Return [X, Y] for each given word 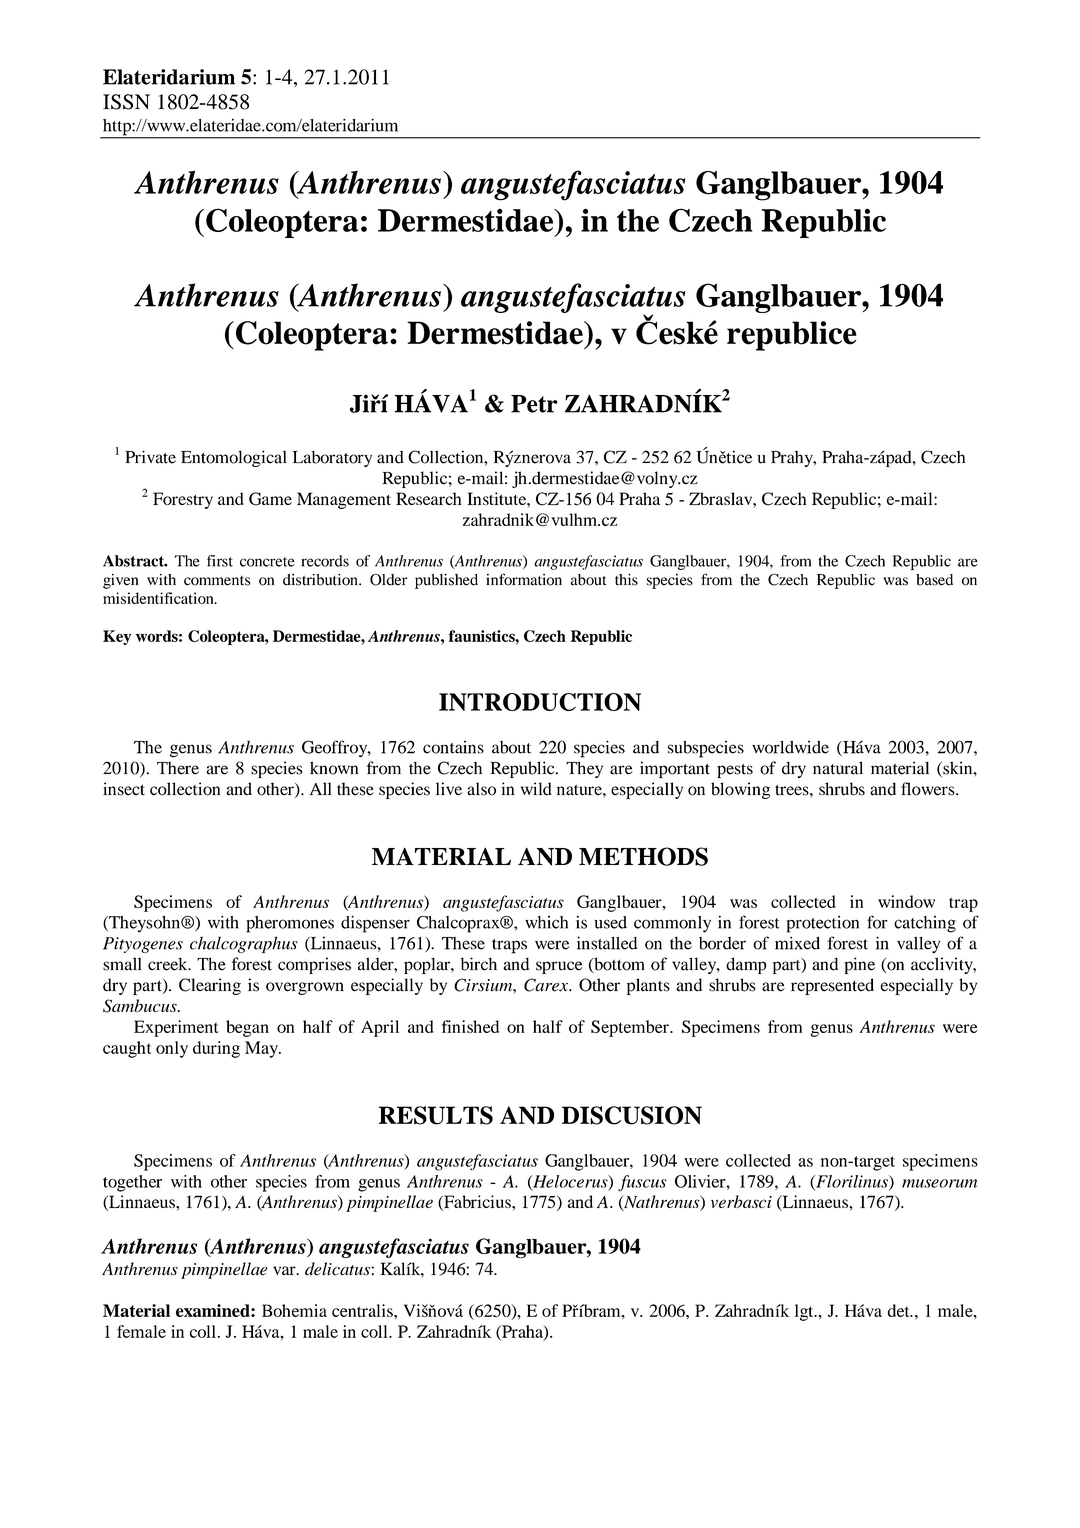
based [934, 580]
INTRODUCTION [540, 702]
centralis [363, 1310]
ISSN [126, 102]
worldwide [790, 747]
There [178, 768]
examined [214, 1310]
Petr [534, 404]
